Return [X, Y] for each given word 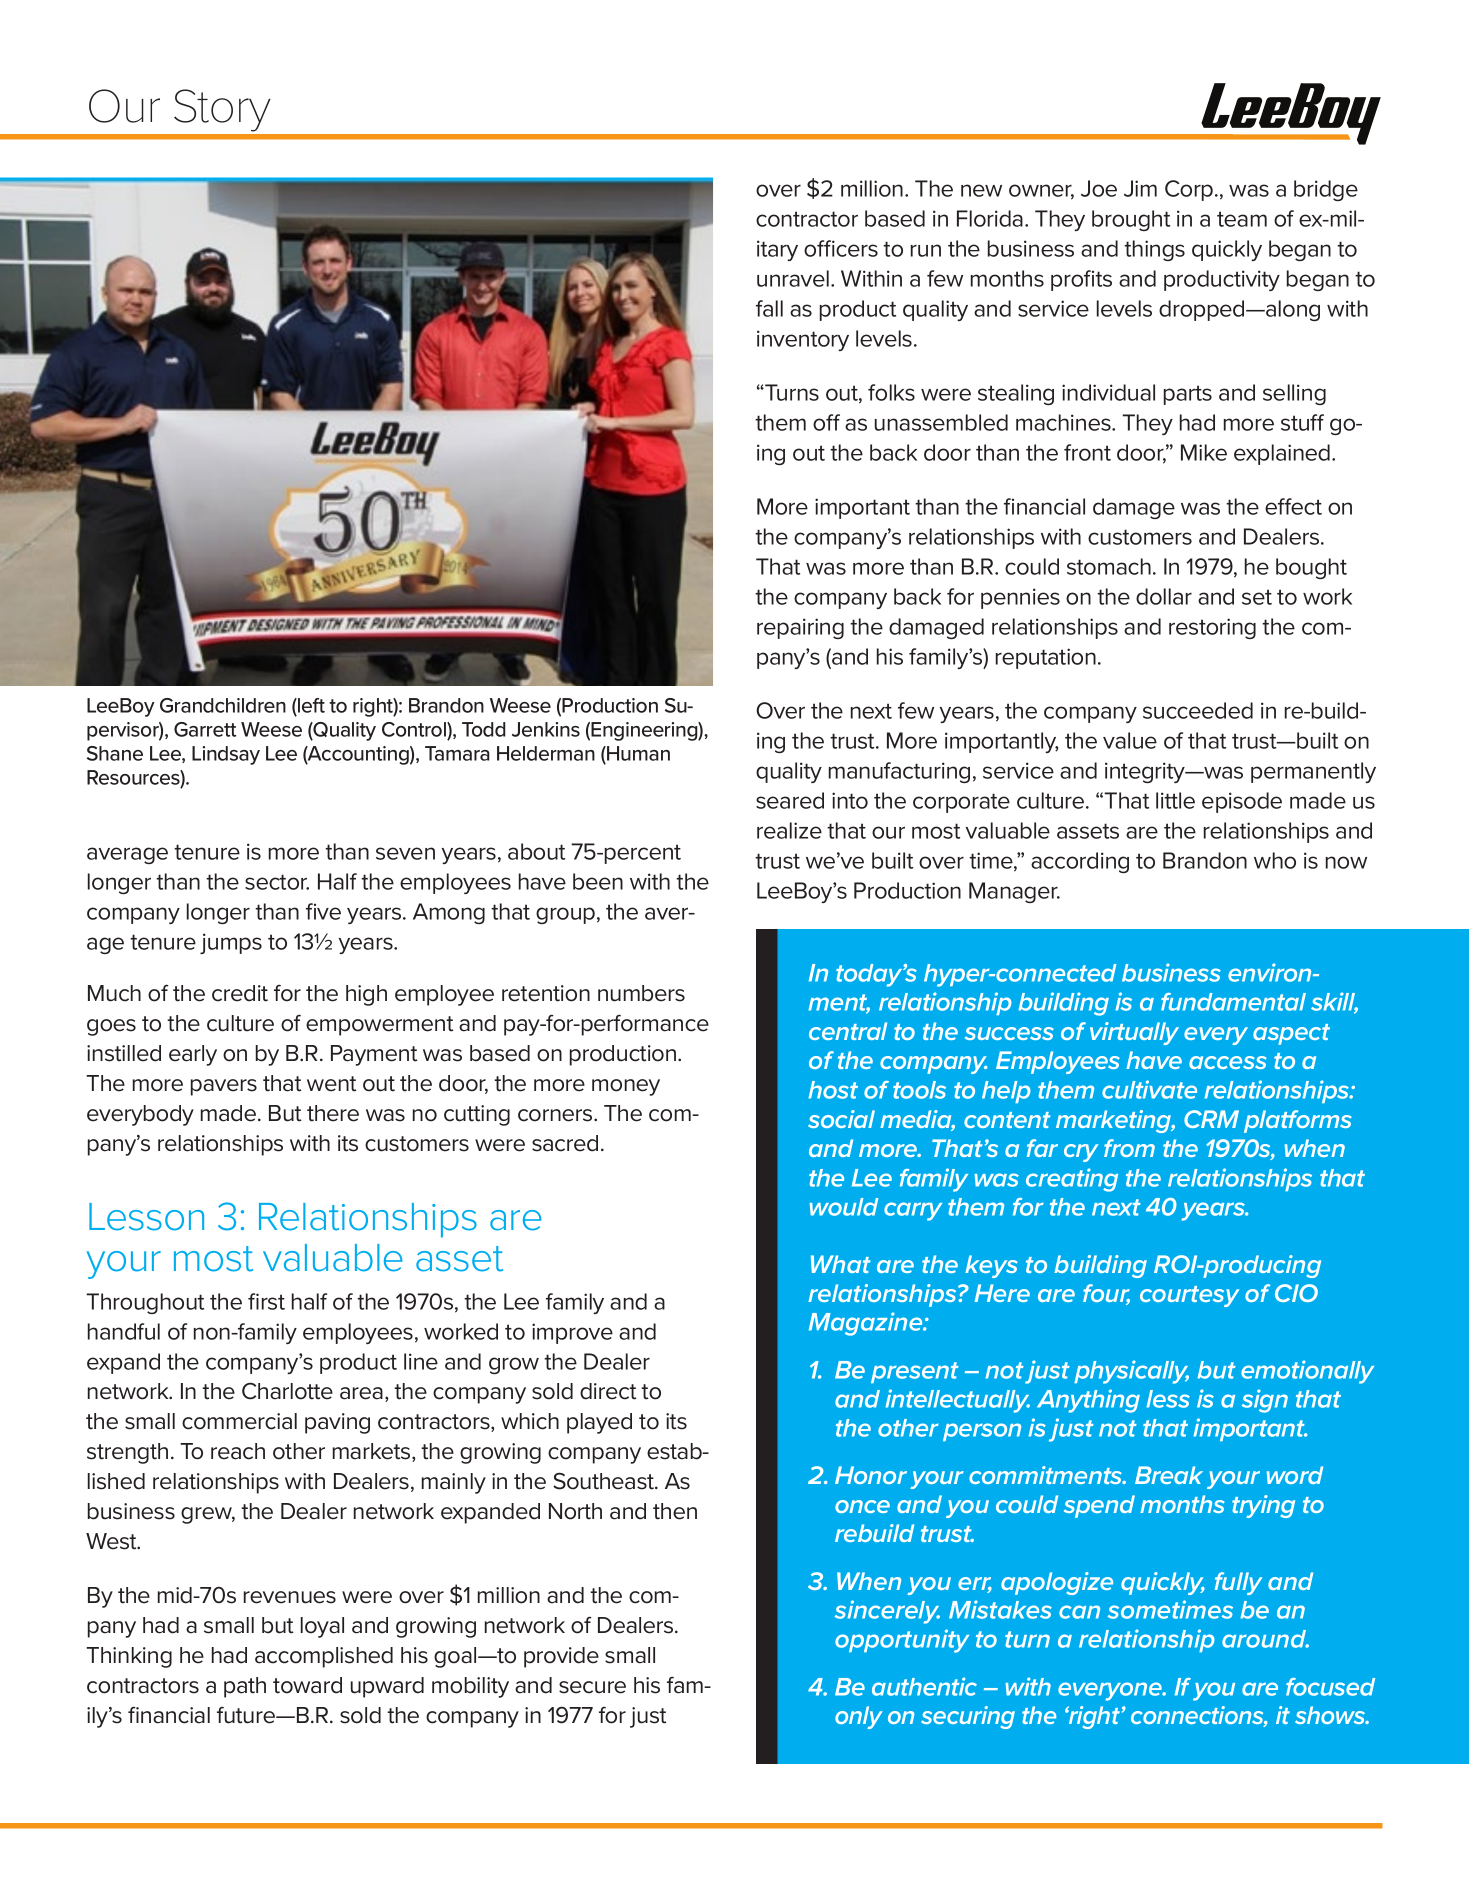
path [245, 1687]
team [1242, 219]
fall [769, 308]
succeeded [1198, 710]
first [266, 1301]
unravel [793, 278]
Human [637, 755]
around [1265, 1639]
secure [592, 1687]
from [1129, 1148]
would [844, 1207]
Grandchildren [223, 705]
